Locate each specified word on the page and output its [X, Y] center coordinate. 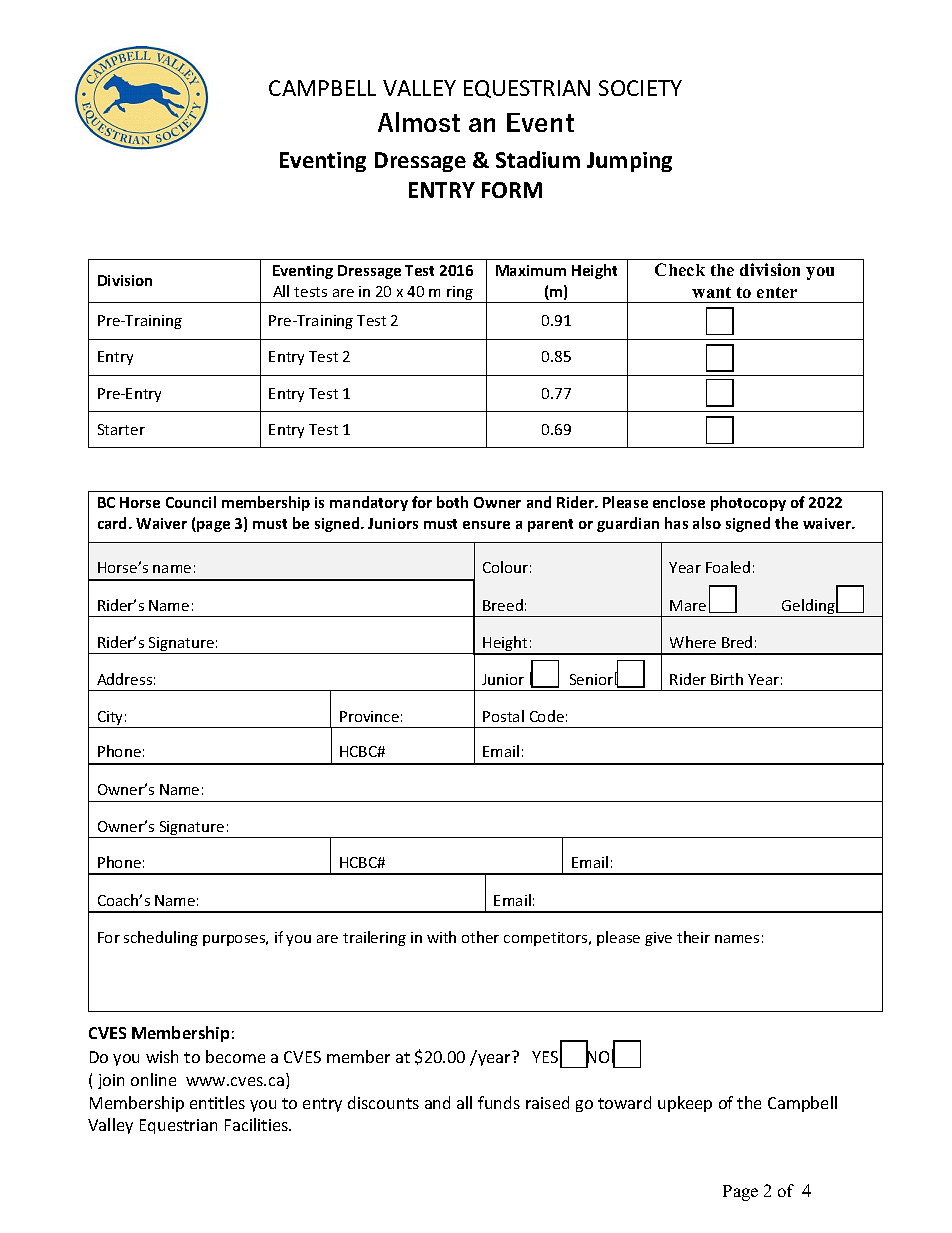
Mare [688, 605]
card [114, 523]
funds [499, 1102]
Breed [503, 605]
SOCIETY [640, 88]
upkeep [685, 1104]
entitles [217, 1102]
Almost [419, 122]
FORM [512, 190]
